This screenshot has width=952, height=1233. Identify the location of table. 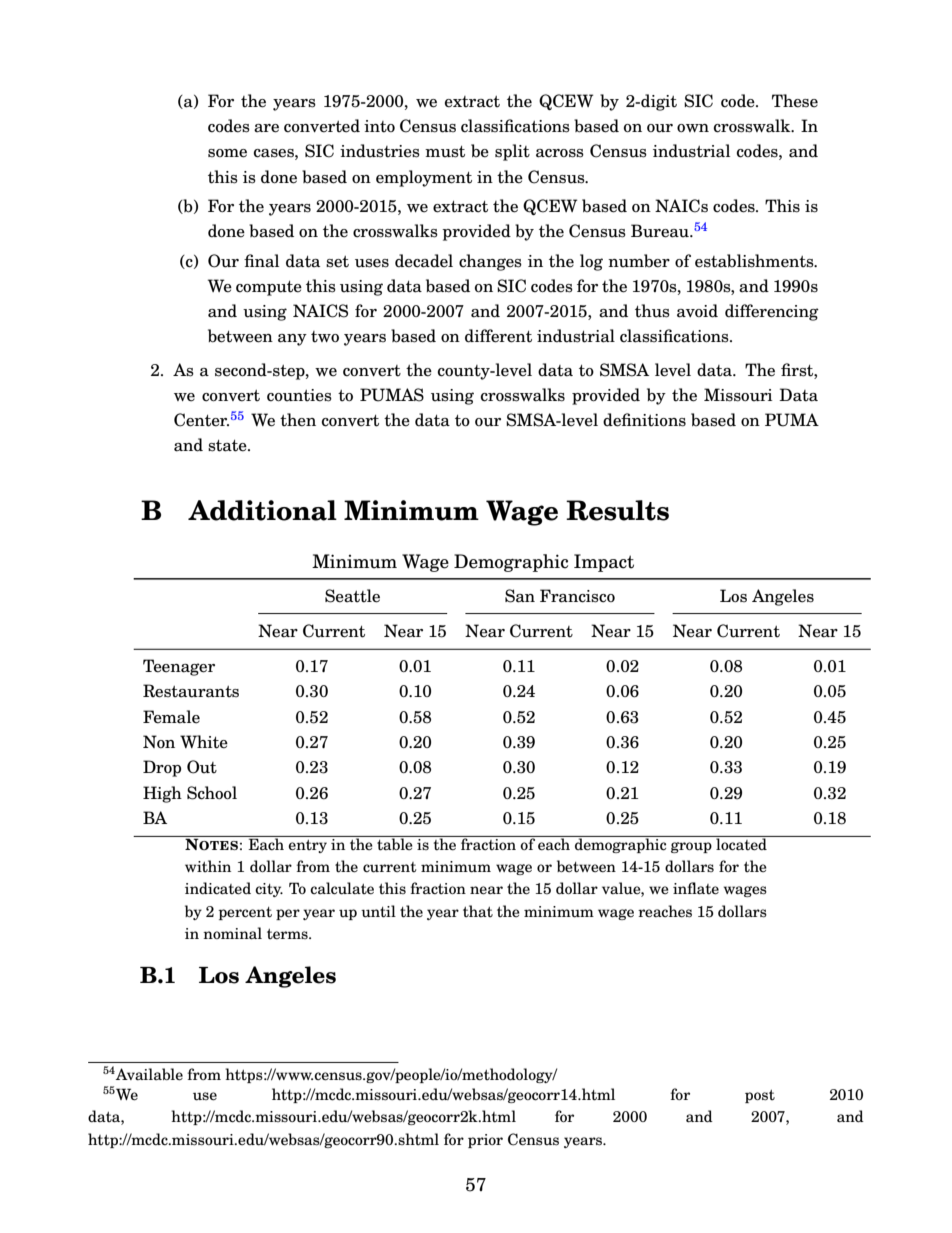
(395, 843).
